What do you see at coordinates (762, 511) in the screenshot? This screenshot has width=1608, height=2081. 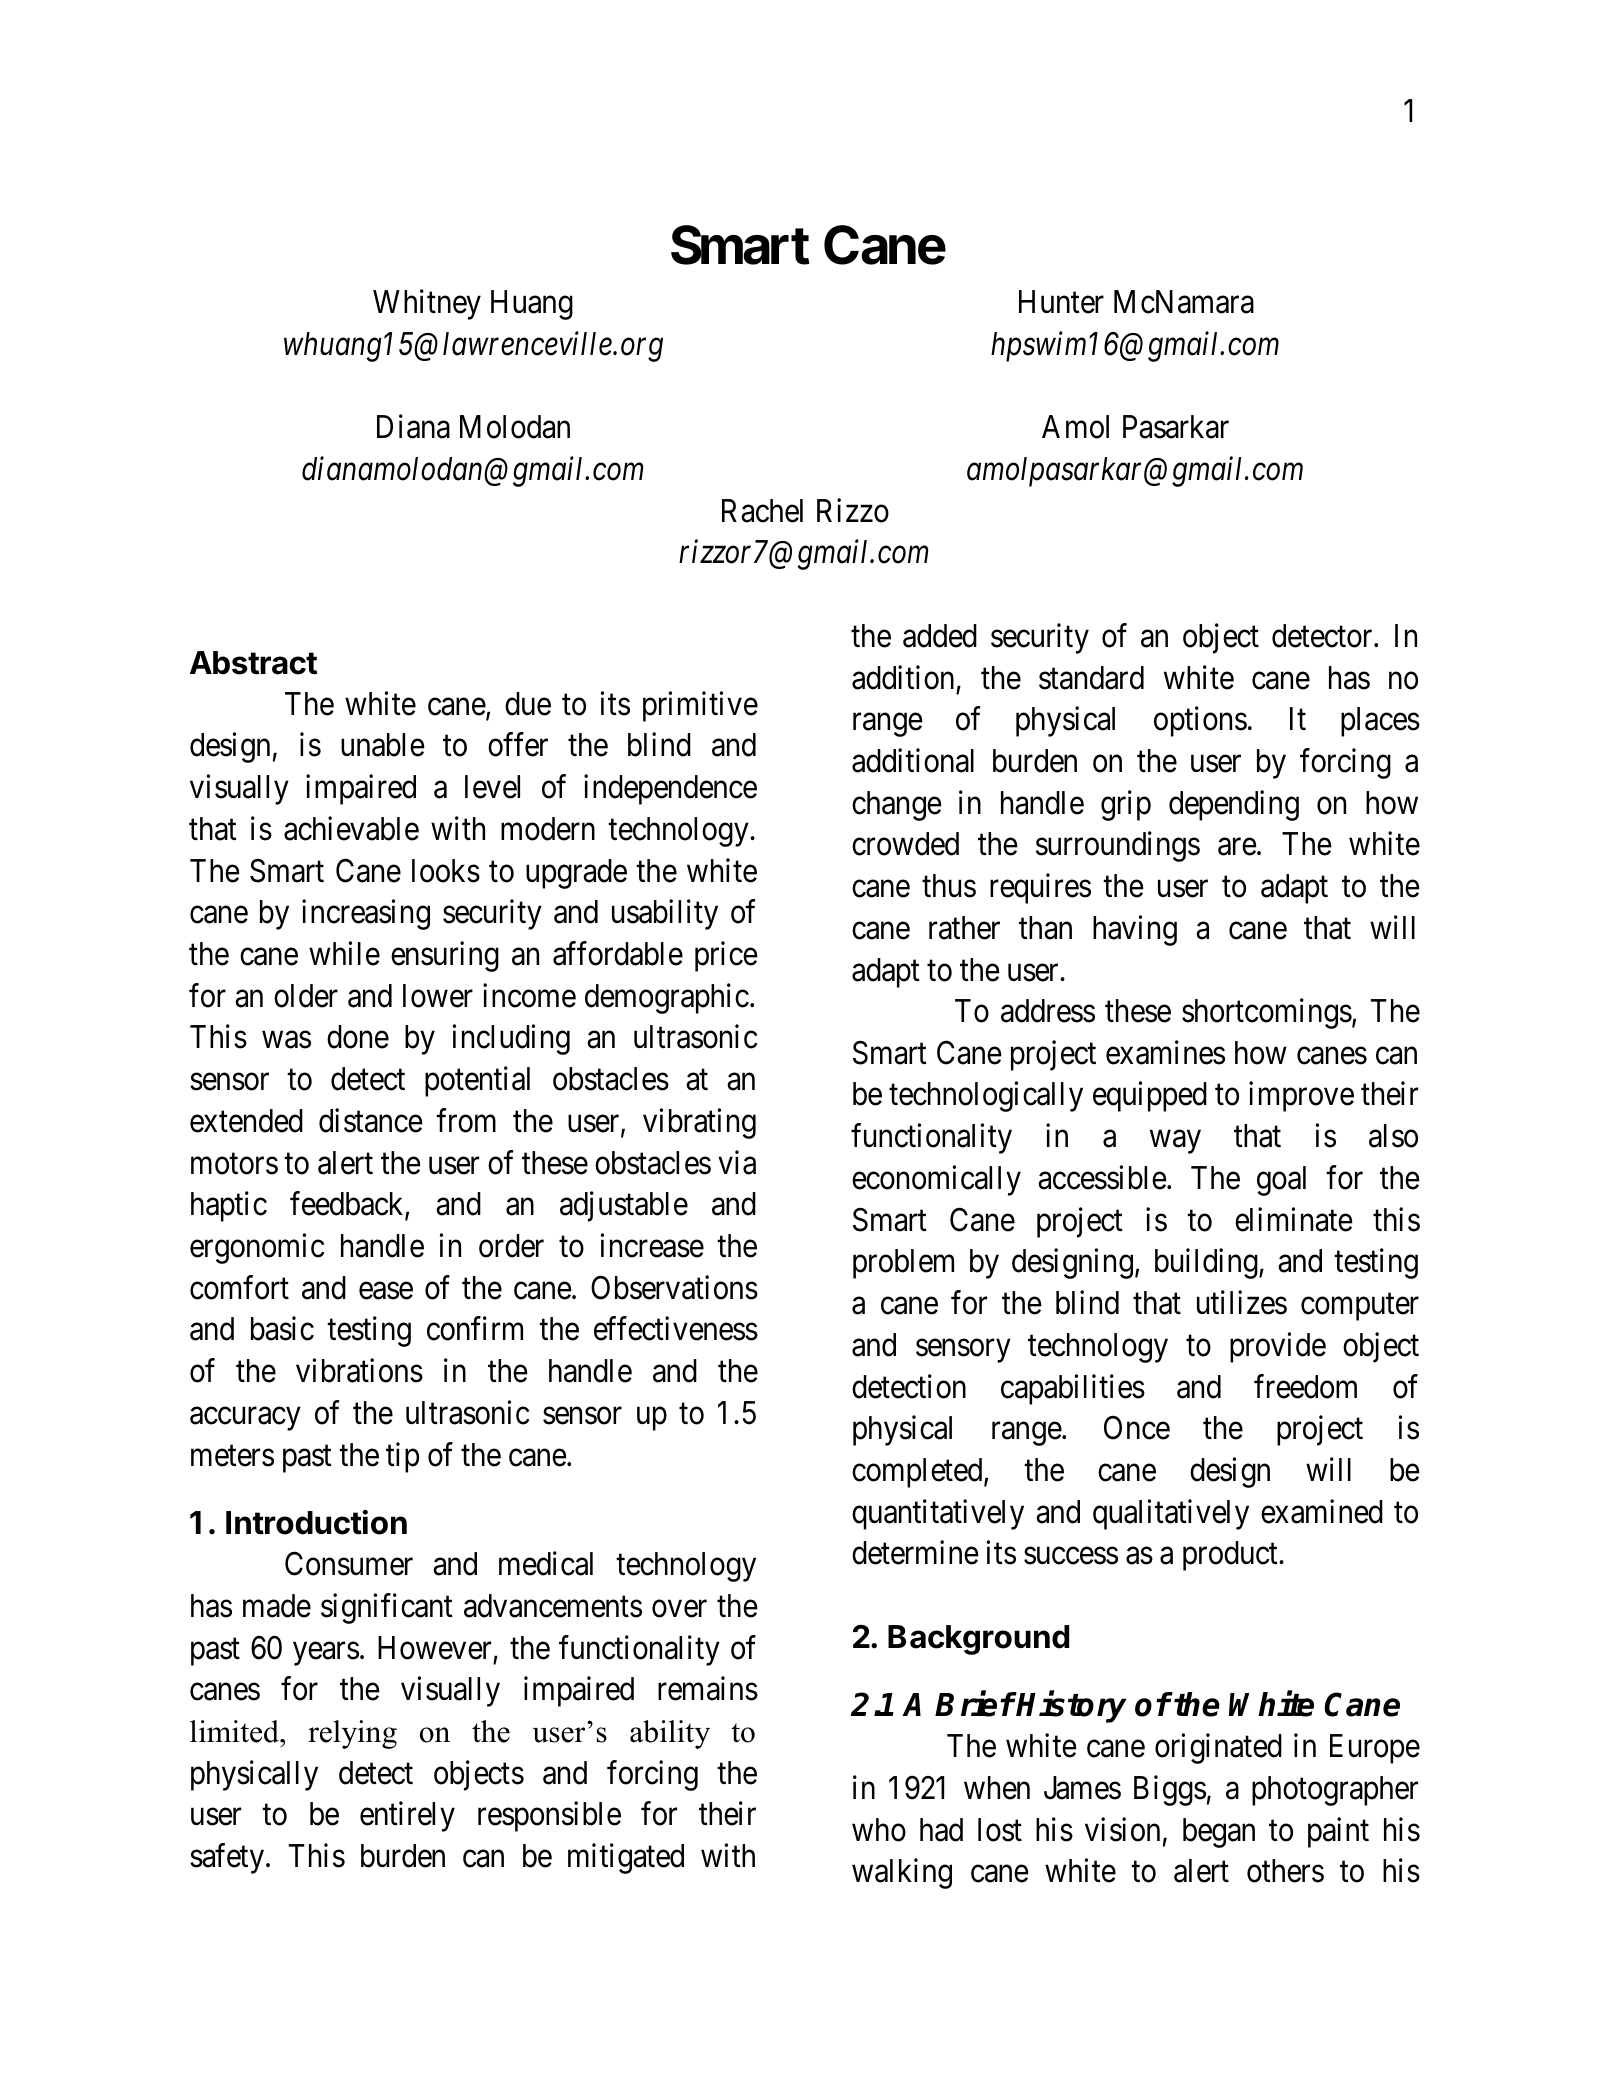 I see `Rachel` at bounding box center [762, 511].
